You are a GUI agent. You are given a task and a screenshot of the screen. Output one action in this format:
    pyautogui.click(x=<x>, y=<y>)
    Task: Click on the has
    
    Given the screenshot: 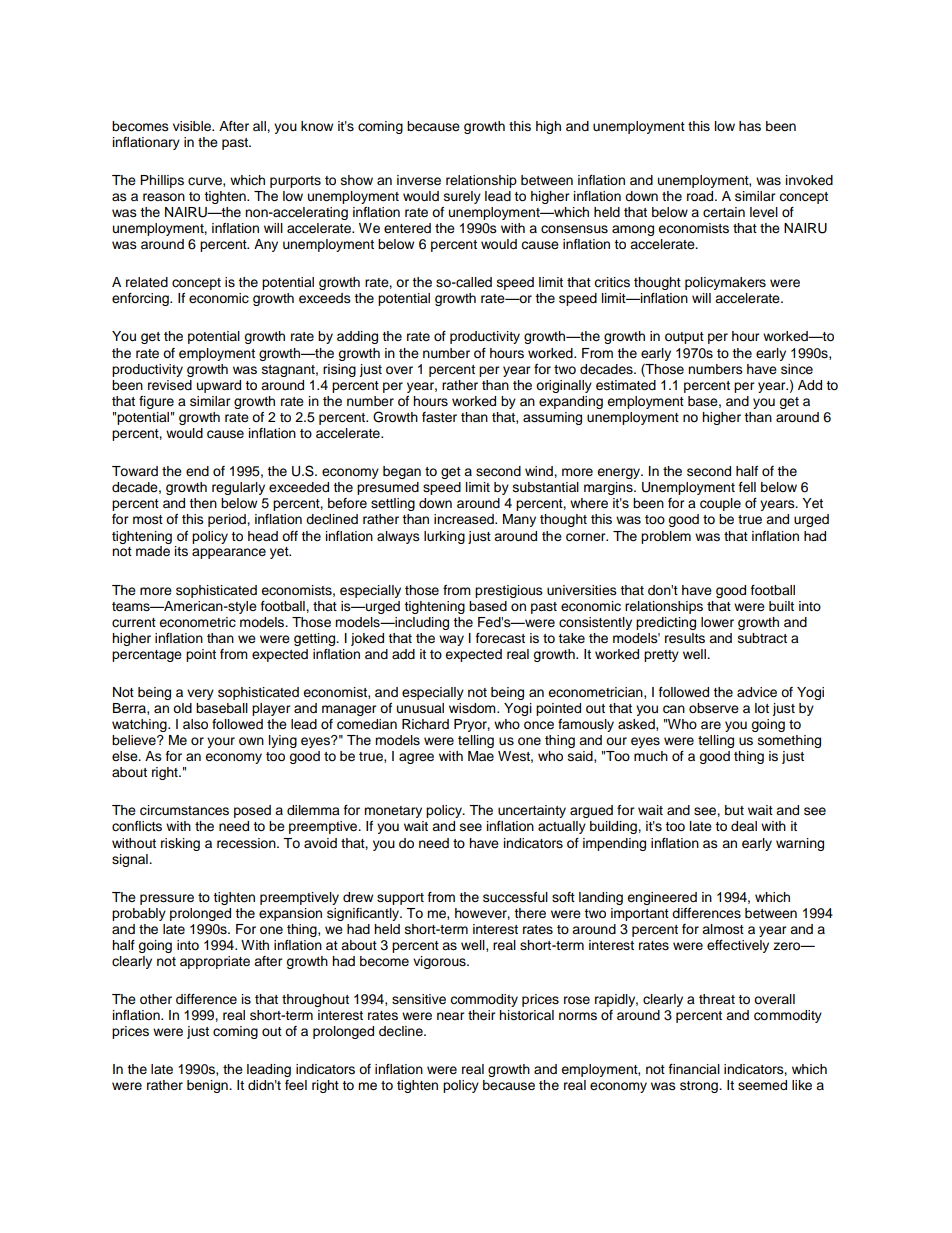 What is the action you would take?
    pyautogui.click(x=750, y=126)
